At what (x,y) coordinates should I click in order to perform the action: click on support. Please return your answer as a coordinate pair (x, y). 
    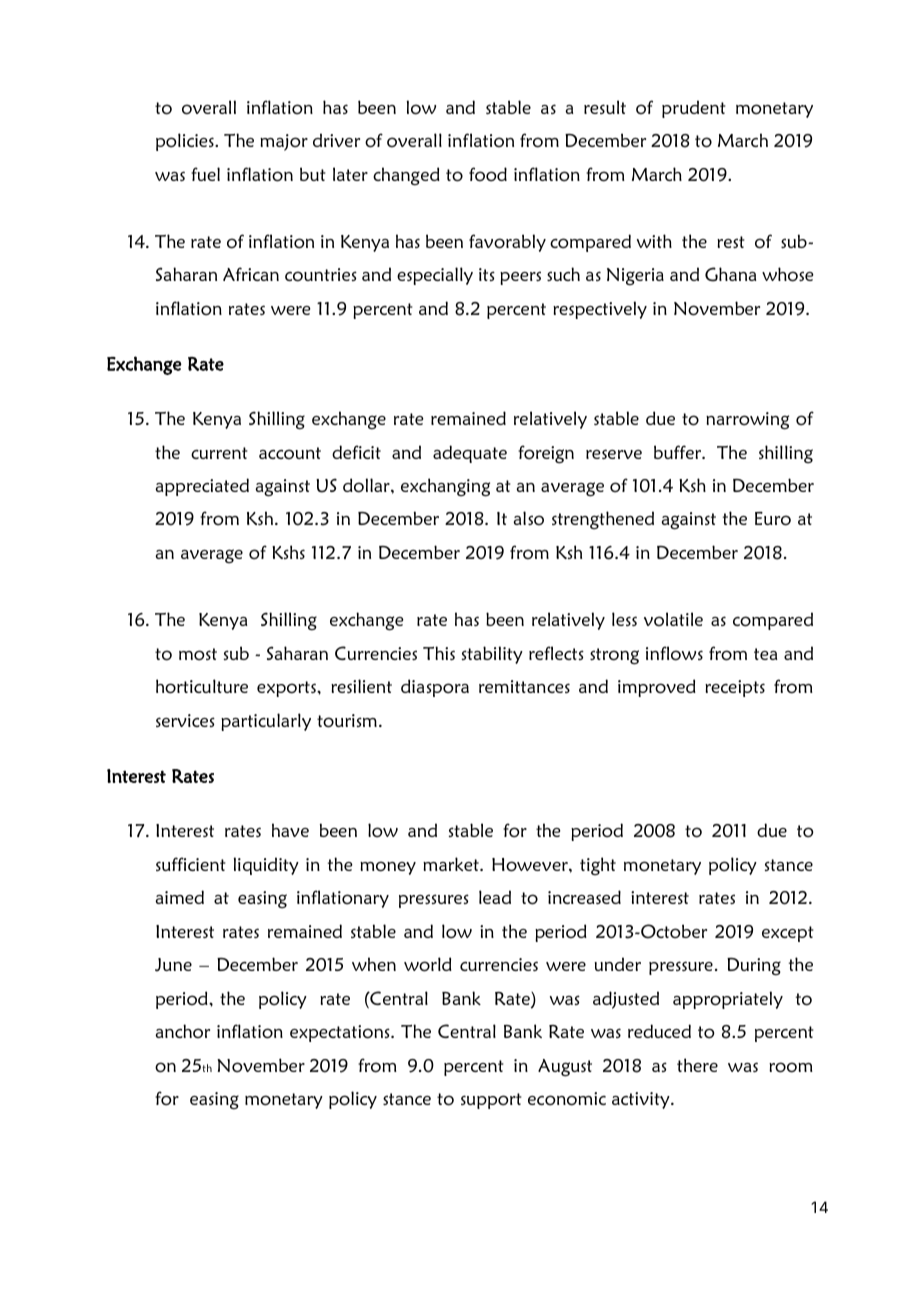
    Looking at the image, I should click on (491, 1101).
